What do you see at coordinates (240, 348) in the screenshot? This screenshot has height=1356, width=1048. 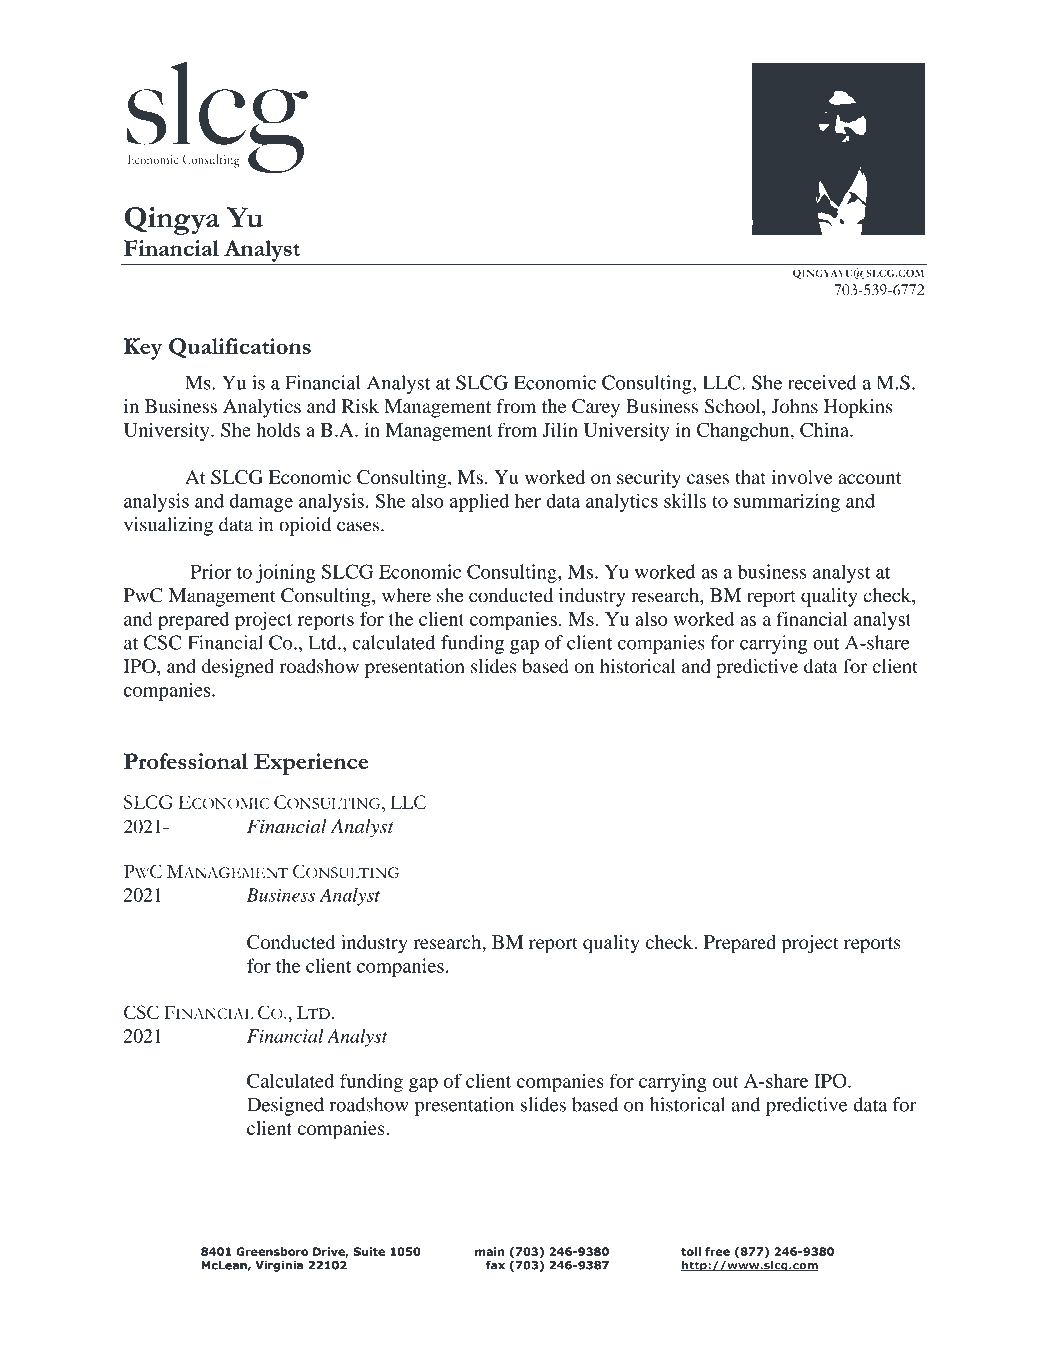 I see `Qualifications` at bounding box center [240, 348].
